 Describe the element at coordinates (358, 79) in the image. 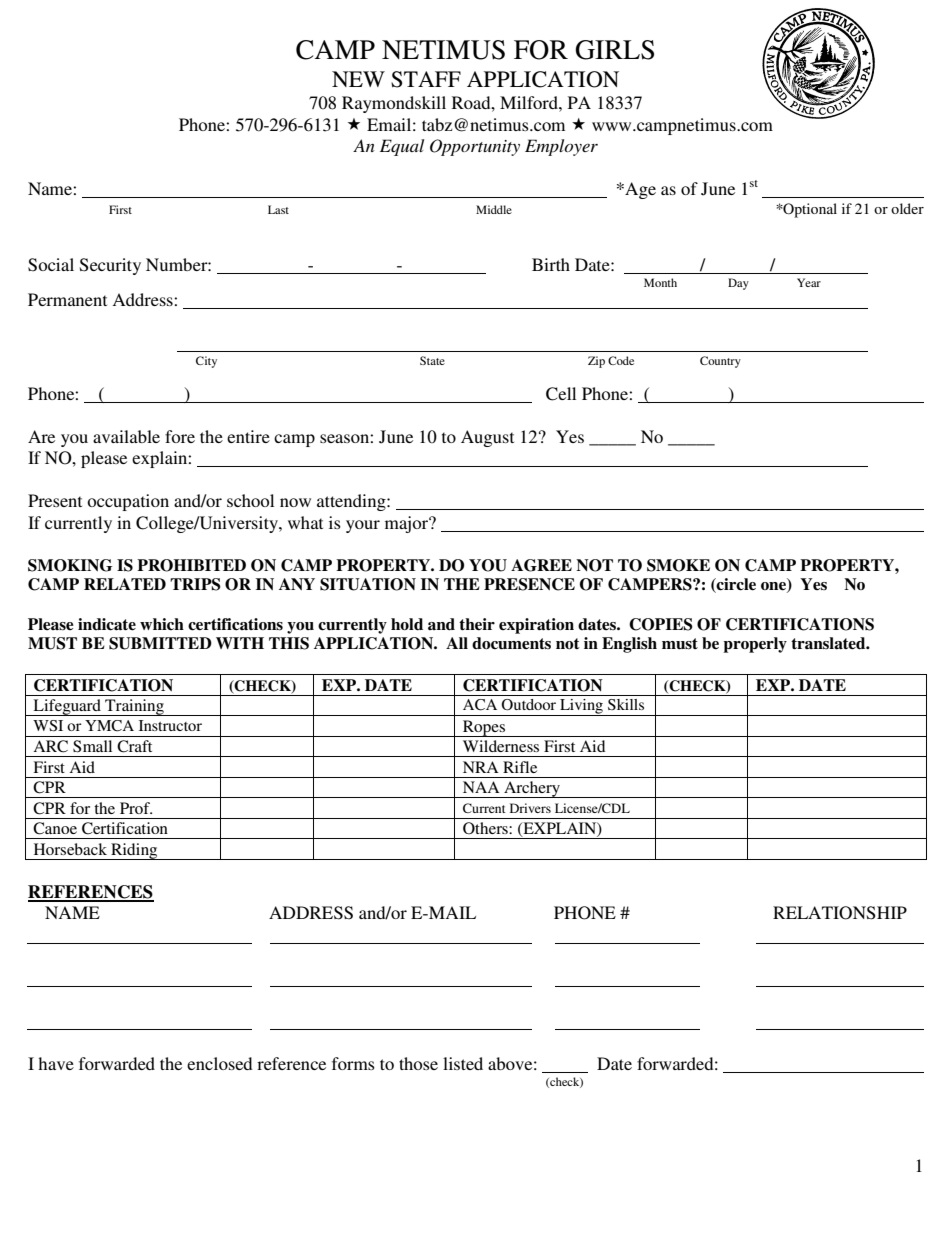

I see `NEW` at that location.
